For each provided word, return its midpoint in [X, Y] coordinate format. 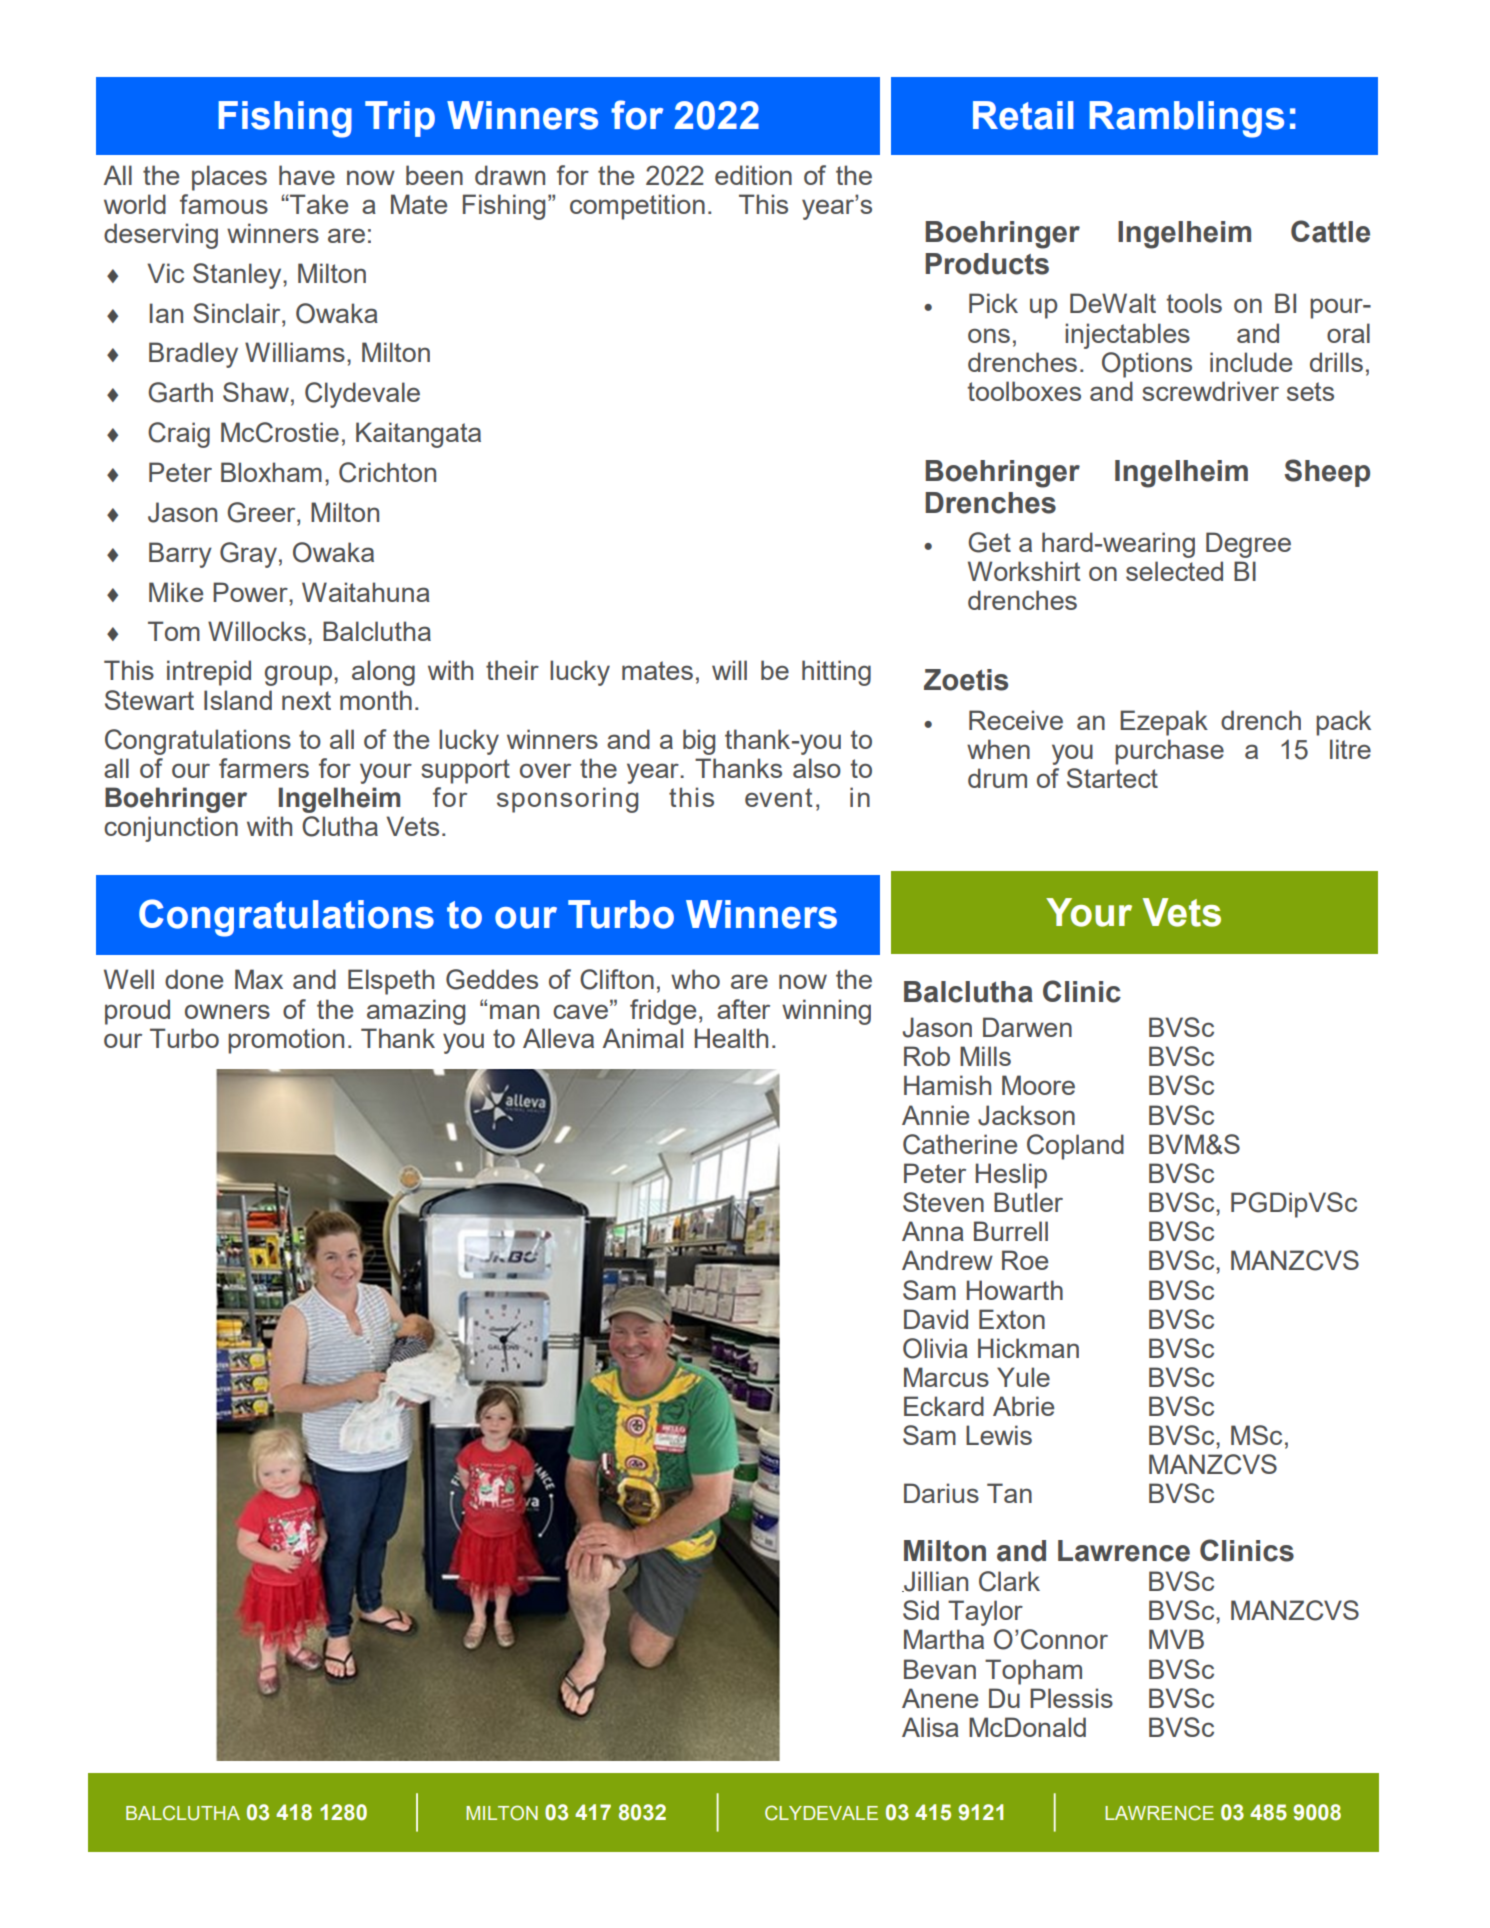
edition [753, 175]
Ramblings [1187, 119]
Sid [921, 1610]
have [307, 175]
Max [259, 979]
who [695, 979]
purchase [1169, 752]
